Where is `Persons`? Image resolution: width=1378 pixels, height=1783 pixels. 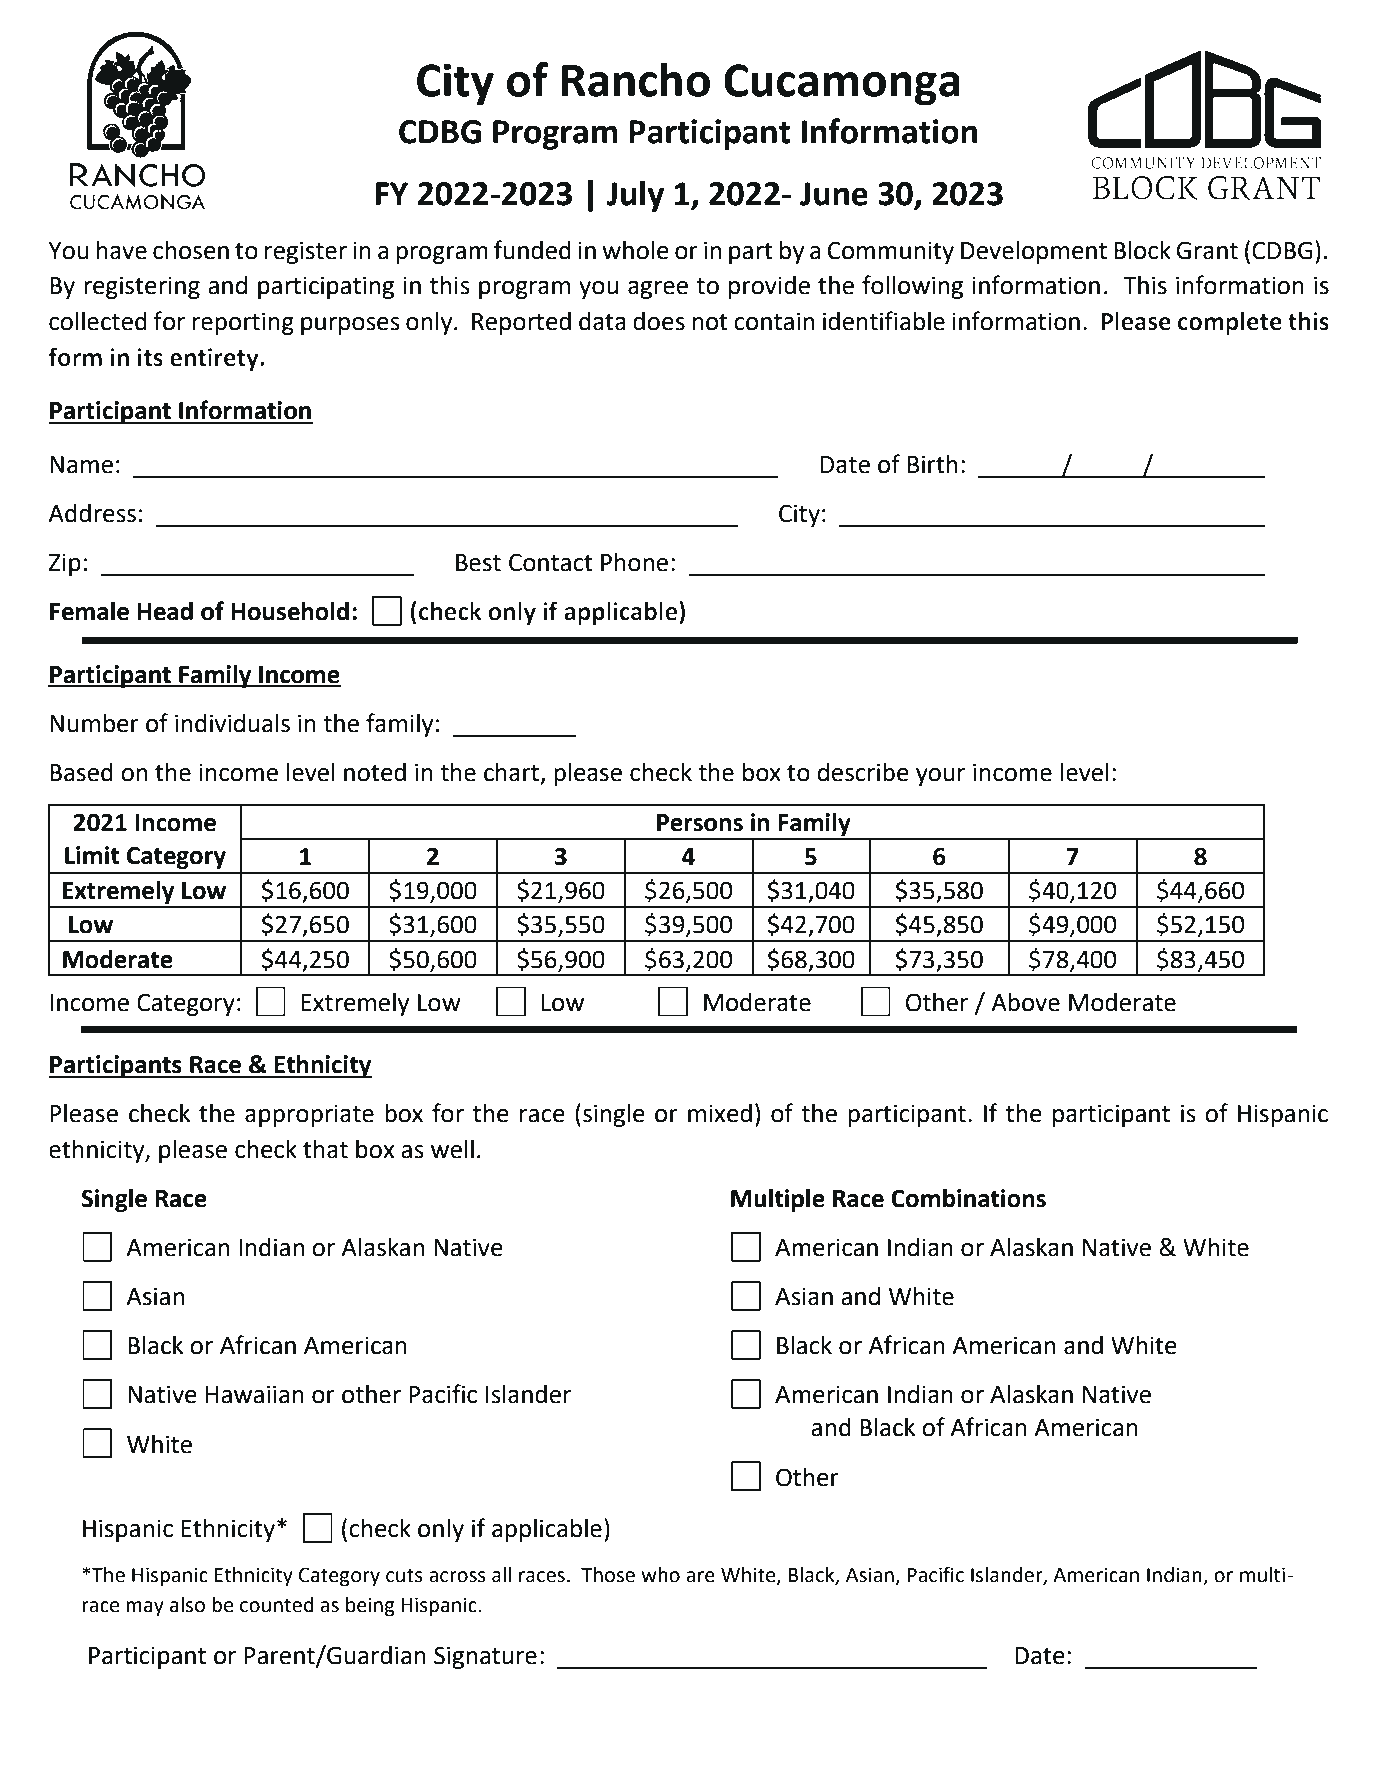 Persons is located at coordinates (700, 823).
